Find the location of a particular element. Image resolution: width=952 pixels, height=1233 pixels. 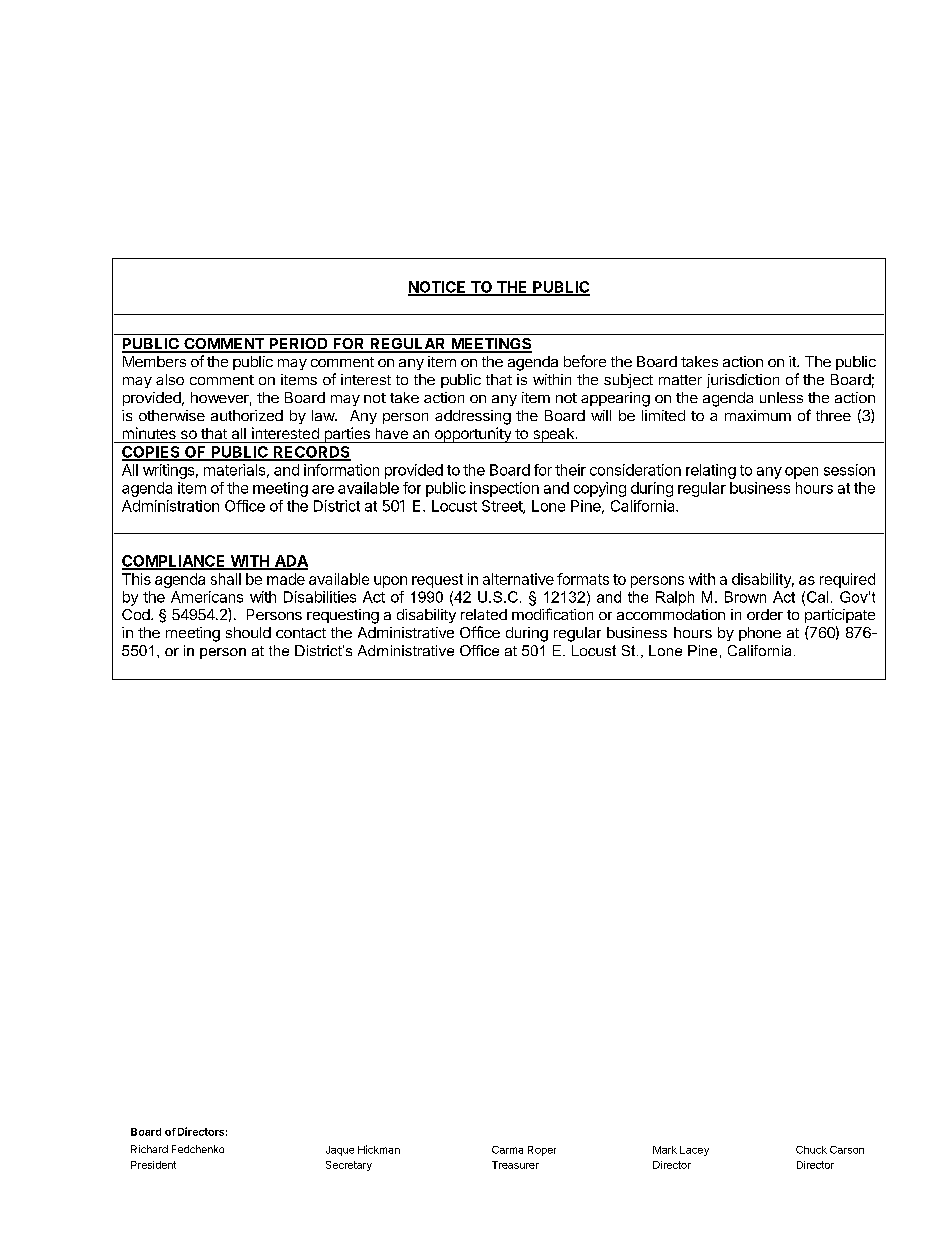

Treasurer is located at coordinates (515, 1165).
